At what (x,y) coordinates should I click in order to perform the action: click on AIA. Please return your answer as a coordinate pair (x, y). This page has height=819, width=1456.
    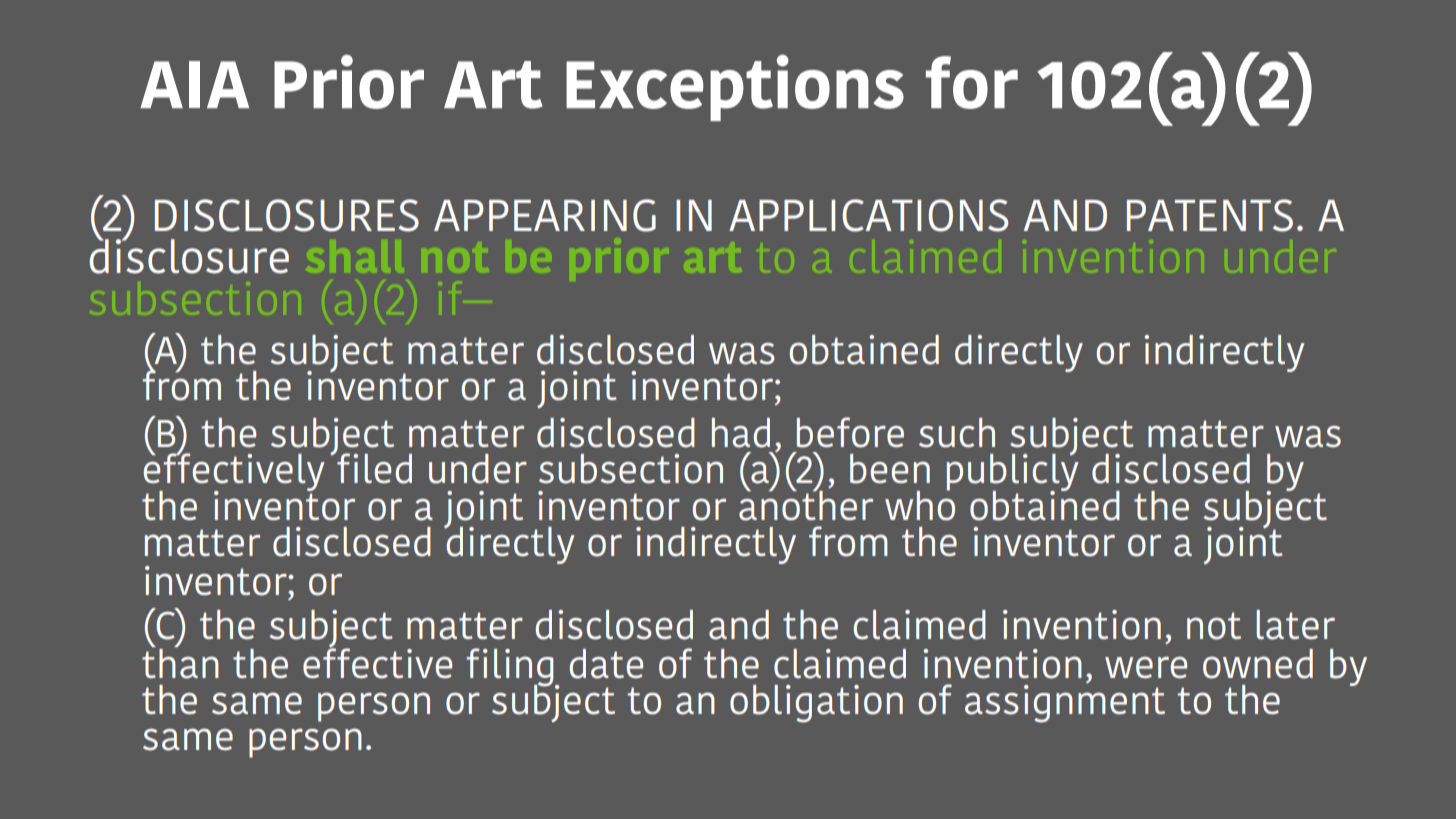
    Looking at the image, I should click on (194, 84).
